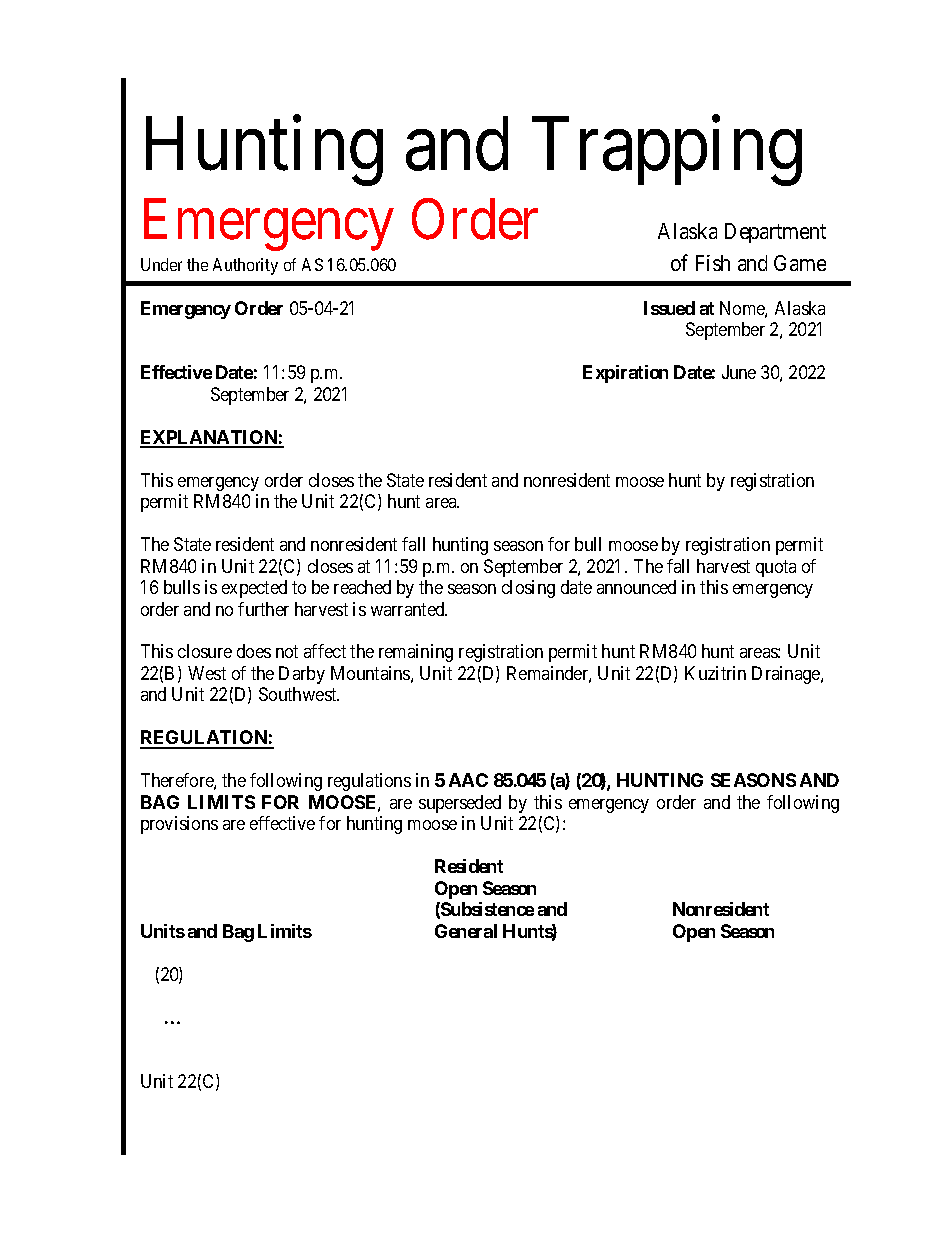 The height and width of the screenshot is (1233, 952). I want to click on superseded, so click(460, 804).
